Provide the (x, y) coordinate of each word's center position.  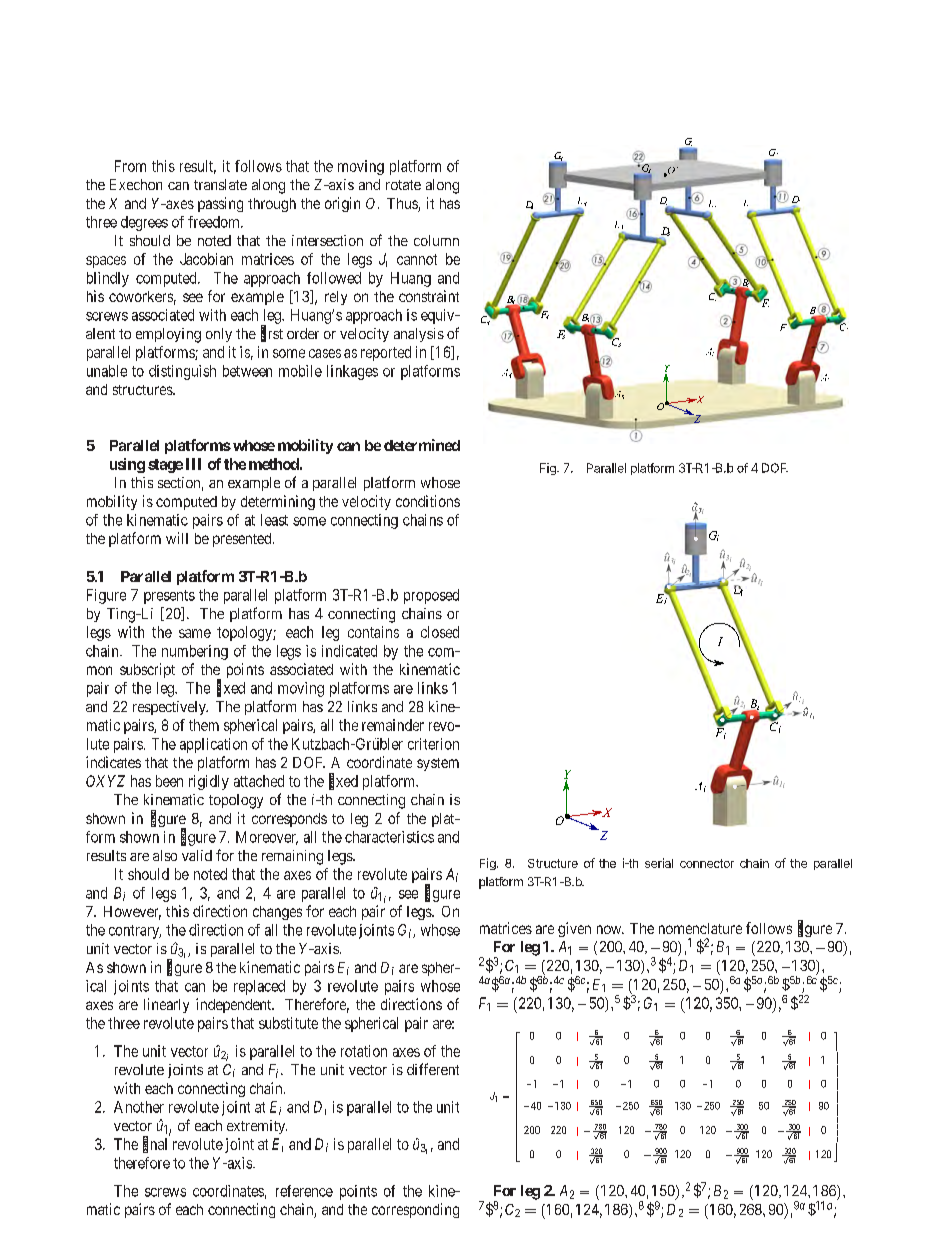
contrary (135, 932)
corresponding (415, 1210)
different (433, 1069)
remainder (393, 725)
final (155, 1144)
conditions (428, 501)
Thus (403, 205)
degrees (144, 223)
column (436, 240)
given (574, 929)
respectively (170, 708)
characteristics (389, 837)
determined (422, 445)
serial (659, 863)
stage (165, 466)
